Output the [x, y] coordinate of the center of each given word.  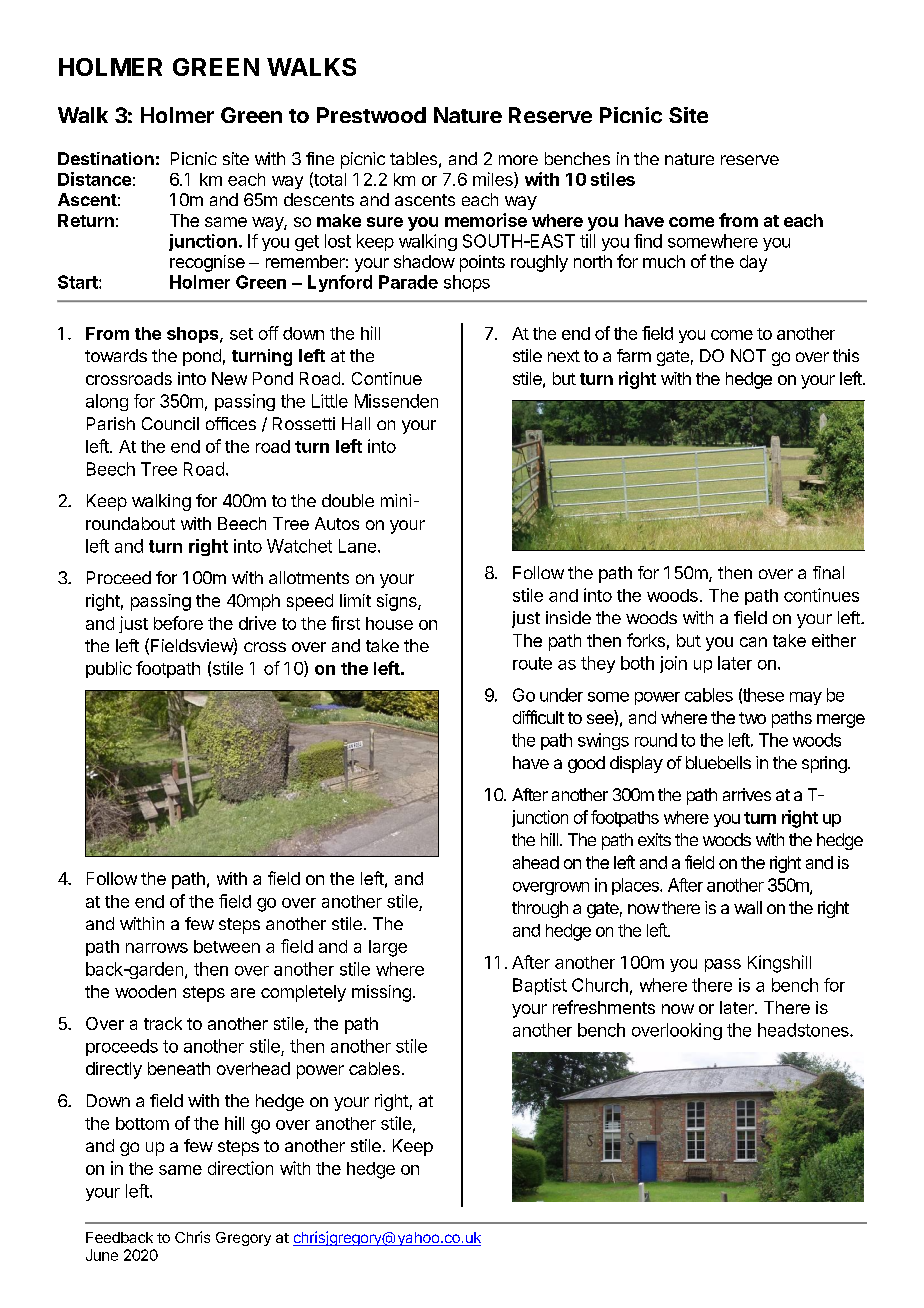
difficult [538, 717]
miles [494, 180]
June [102, 1255]
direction [240, 1168]
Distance [94, 179]
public [109, 669]
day [753, 263]
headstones [804, 1030]
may [806, 698]
